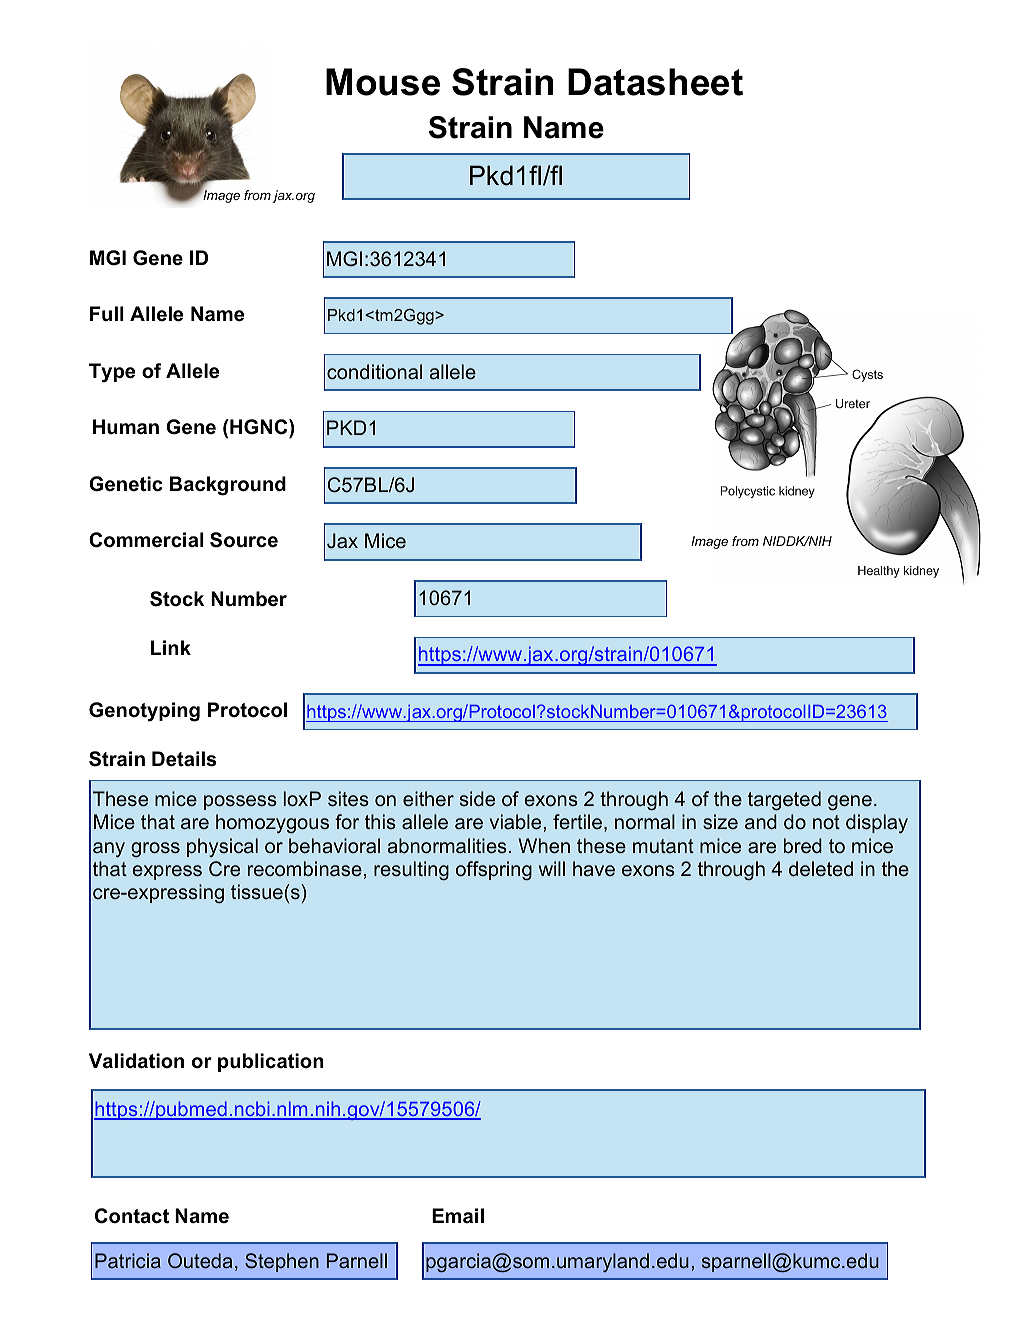  Describe the element at coordinates (477, 798) in the screenshot. I see `side` at that location.
